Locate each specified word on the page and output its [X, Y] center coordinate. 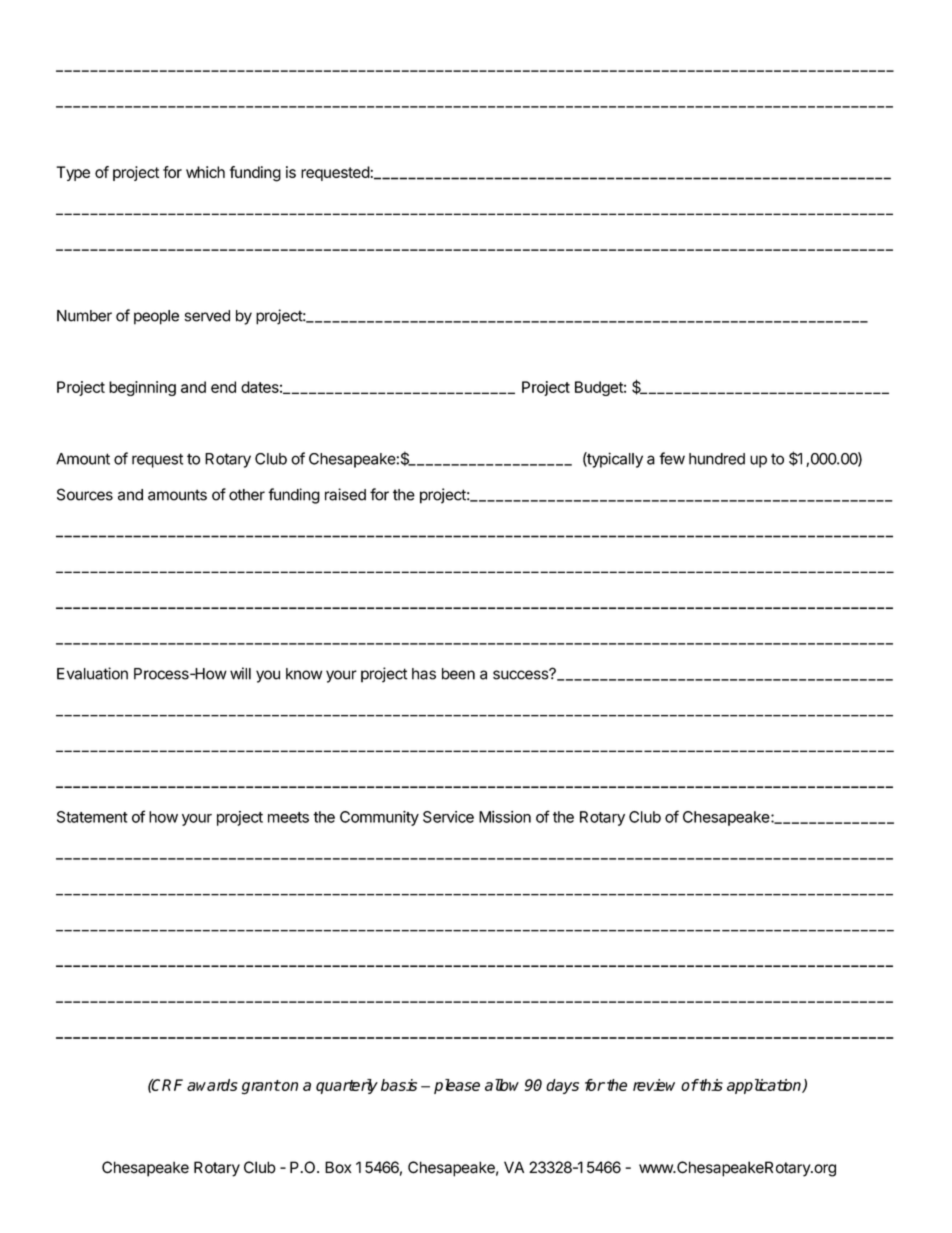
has [424, 674]
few [672, 458]
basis [399, 1085]
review [654, 1085]
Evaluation [92, 673]
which [205, 172]
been [458, 674]
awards [212, 1085]
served [207, 316]
